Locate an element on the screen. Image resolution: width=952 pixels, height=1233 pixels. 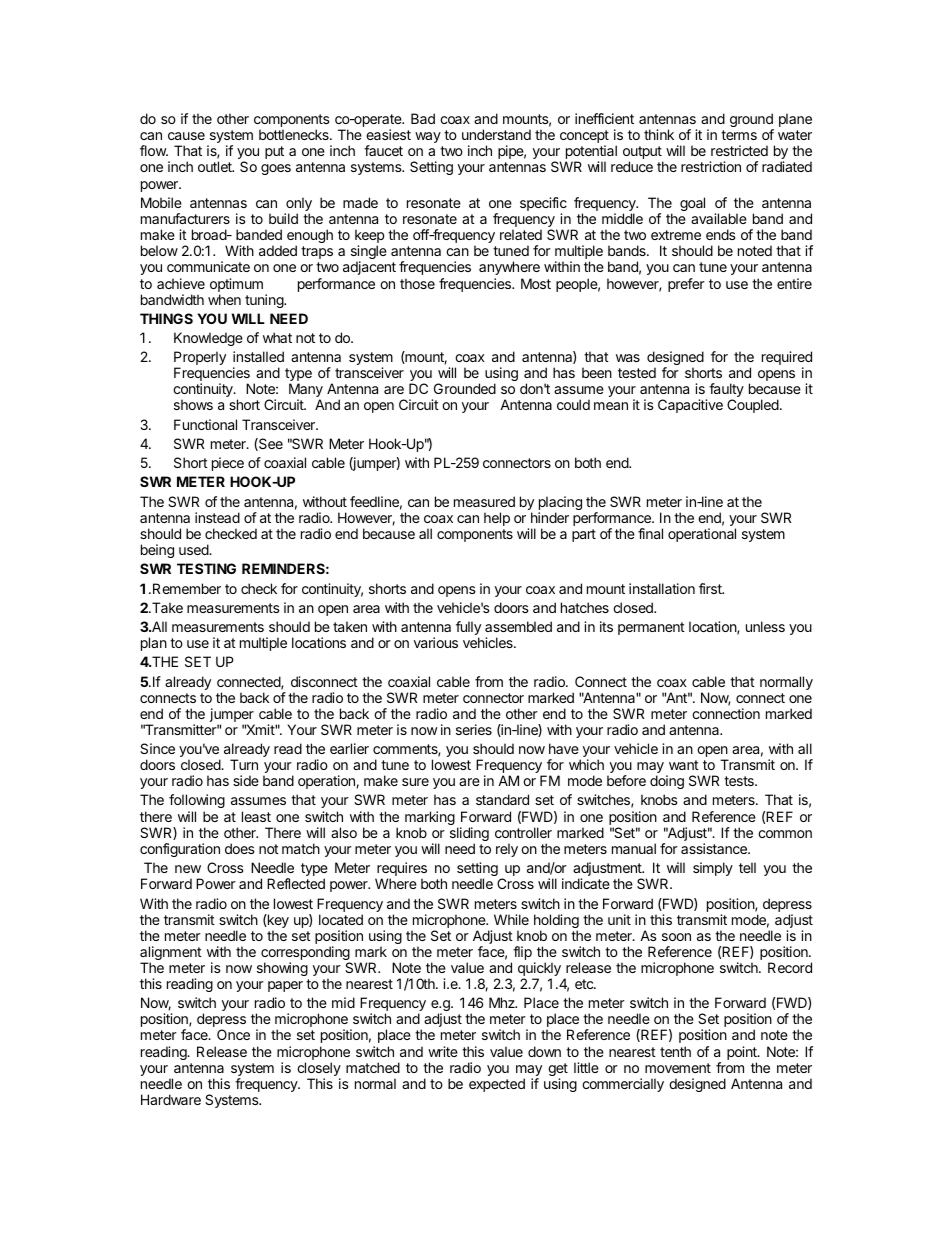
understand is located at coordinates (496, 134).
